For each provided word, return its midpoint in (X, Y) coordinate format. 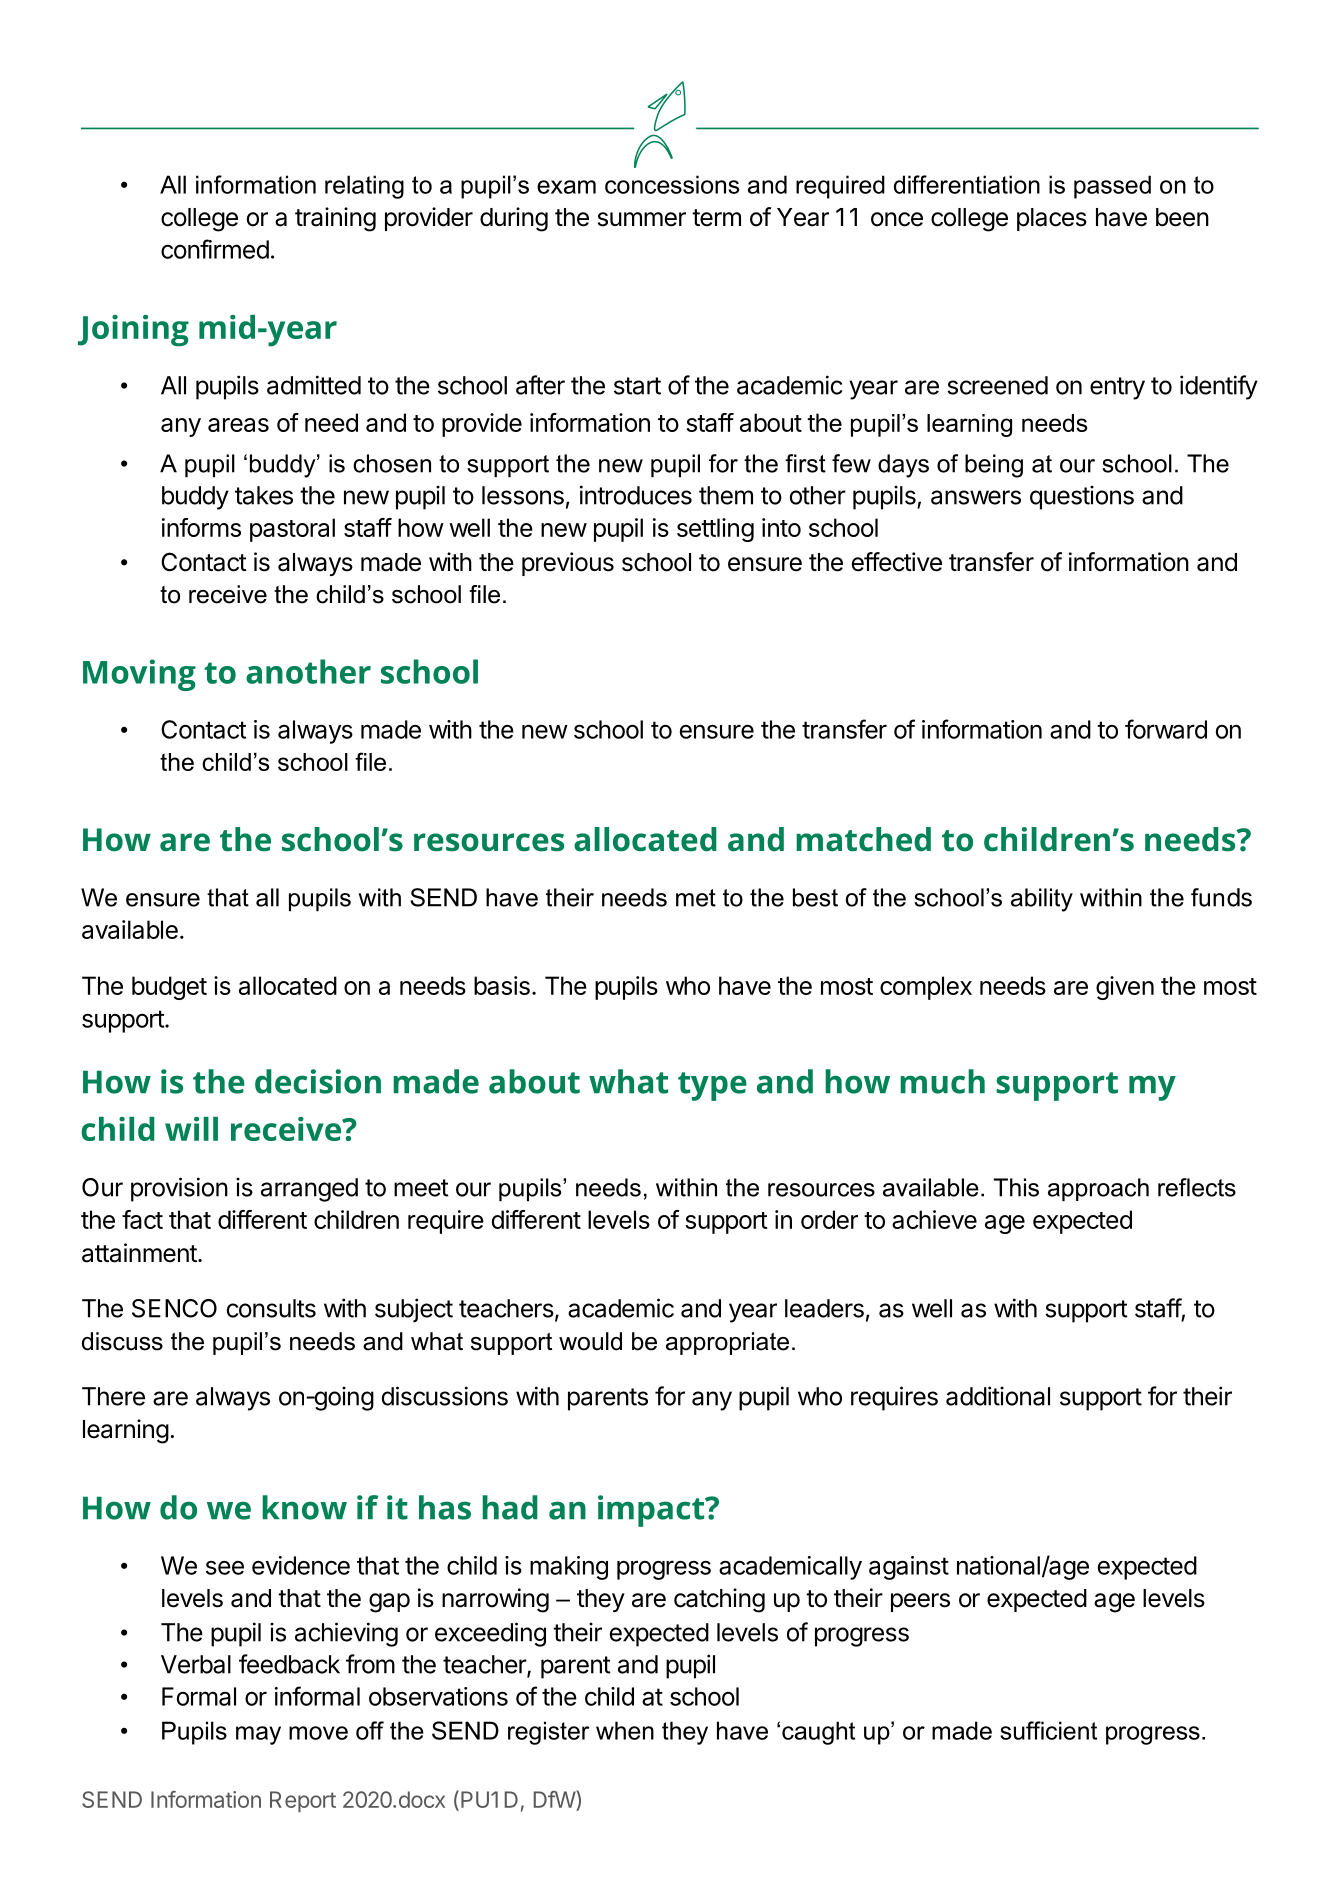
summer (642, 219)
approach (1098, 1189)
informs (201, 527)
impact (652, 1511)
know (304, 1507)
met (696, 898)
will (191, 1129)
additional (998, 1396)
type (712, 1086)
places (1052, 219)
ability (1042, 900)
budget (169, 988)
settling (715, 530)
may (258, 1735)
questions (1082, 497)
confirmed (215, 249)
